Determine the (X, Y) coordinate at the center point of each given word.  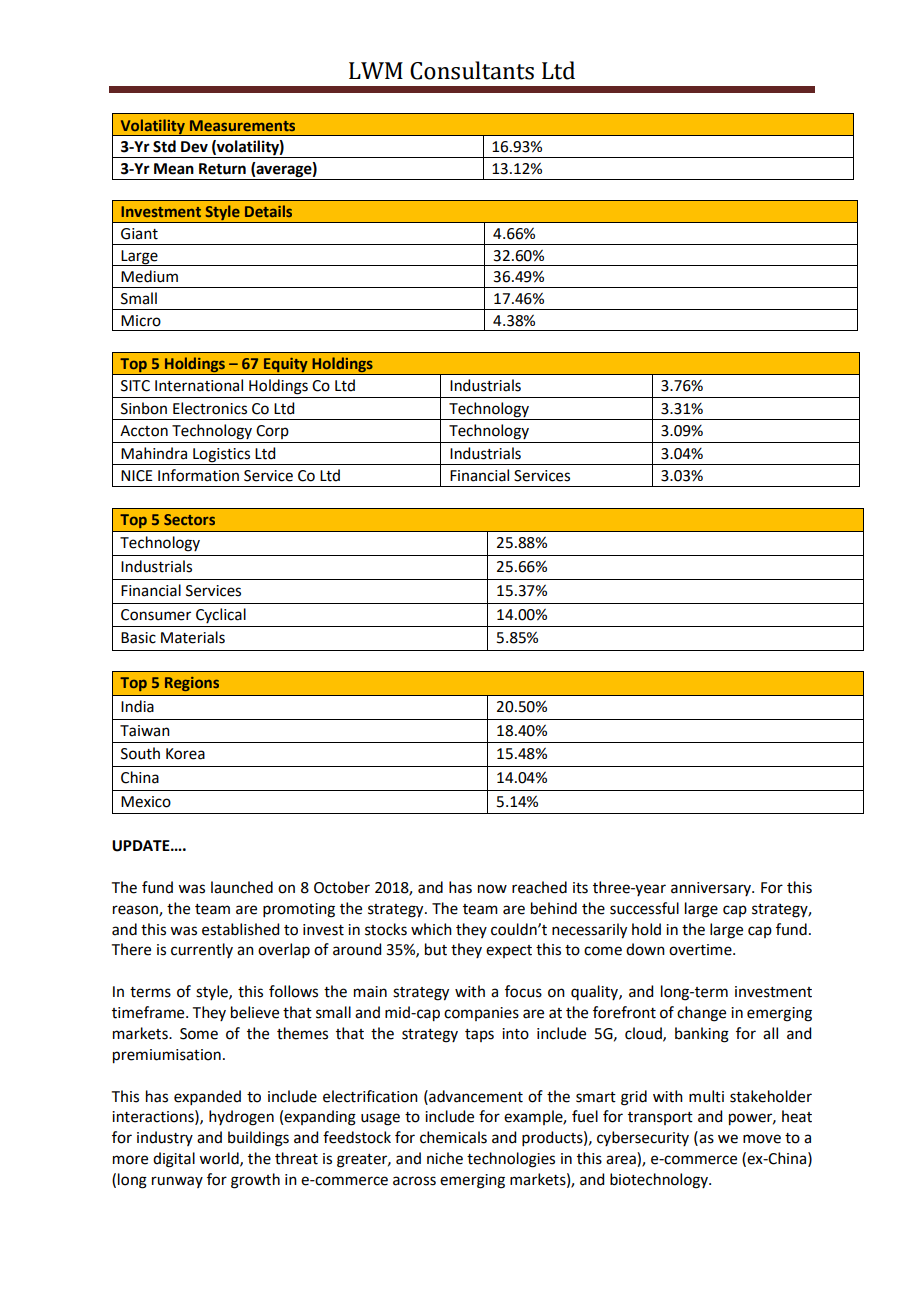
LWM (376, 70)
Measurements (242, 125)
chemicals (453, 1137)
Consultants (472, 70)
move (762, 1139)
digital (174, 1160)
